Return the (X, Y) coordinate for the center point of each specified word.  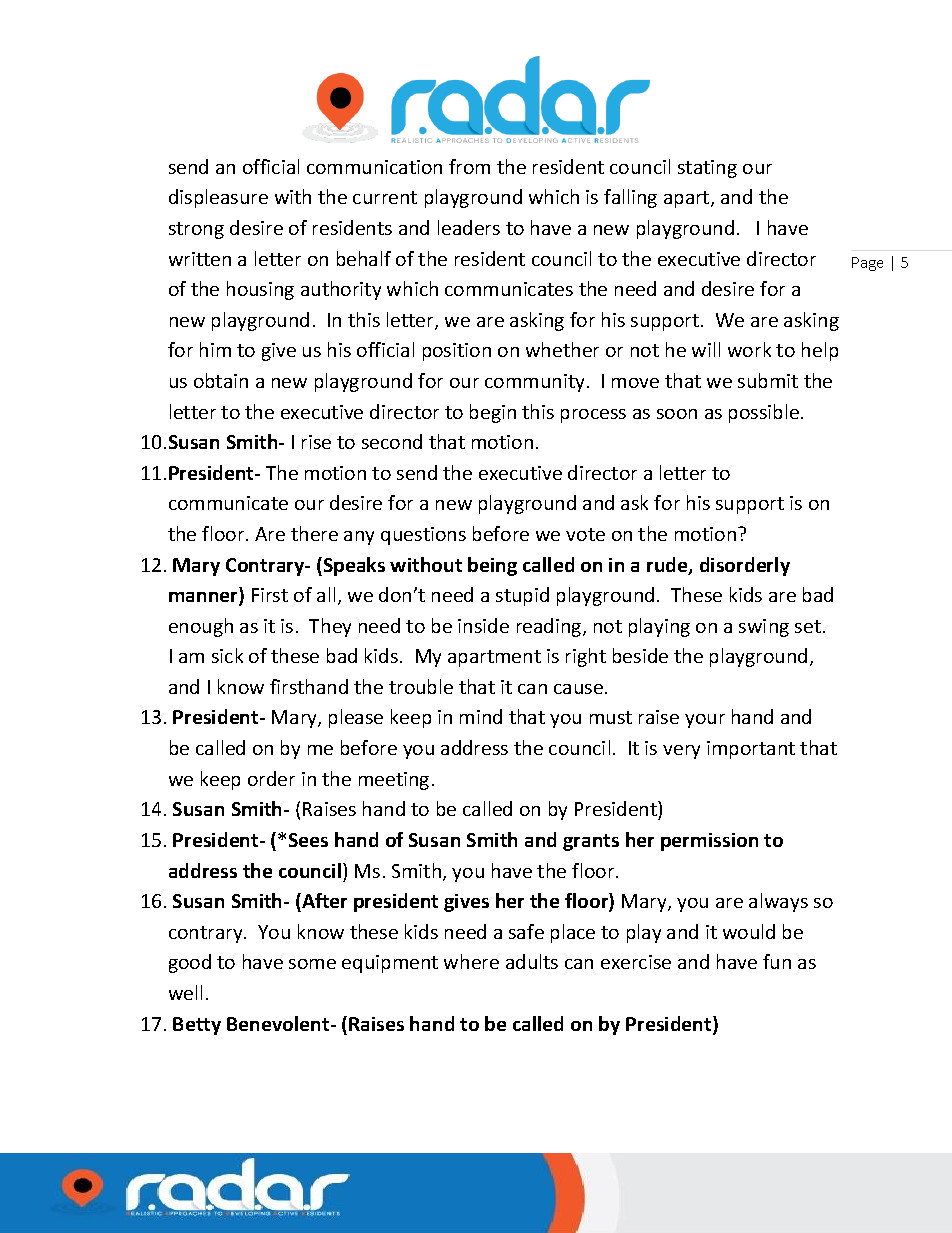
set (808, 626)
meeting (394, 781)
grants (591, 842)
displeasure (218, 198)
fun (777, 961)
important (751, 750)
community (534, 383)
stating (707, 169)
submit (768, 380)
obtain (221, 380)
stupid (522, 596)
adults (532, 961)
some (312, 964)
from (469, 166)
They (330, 627)
